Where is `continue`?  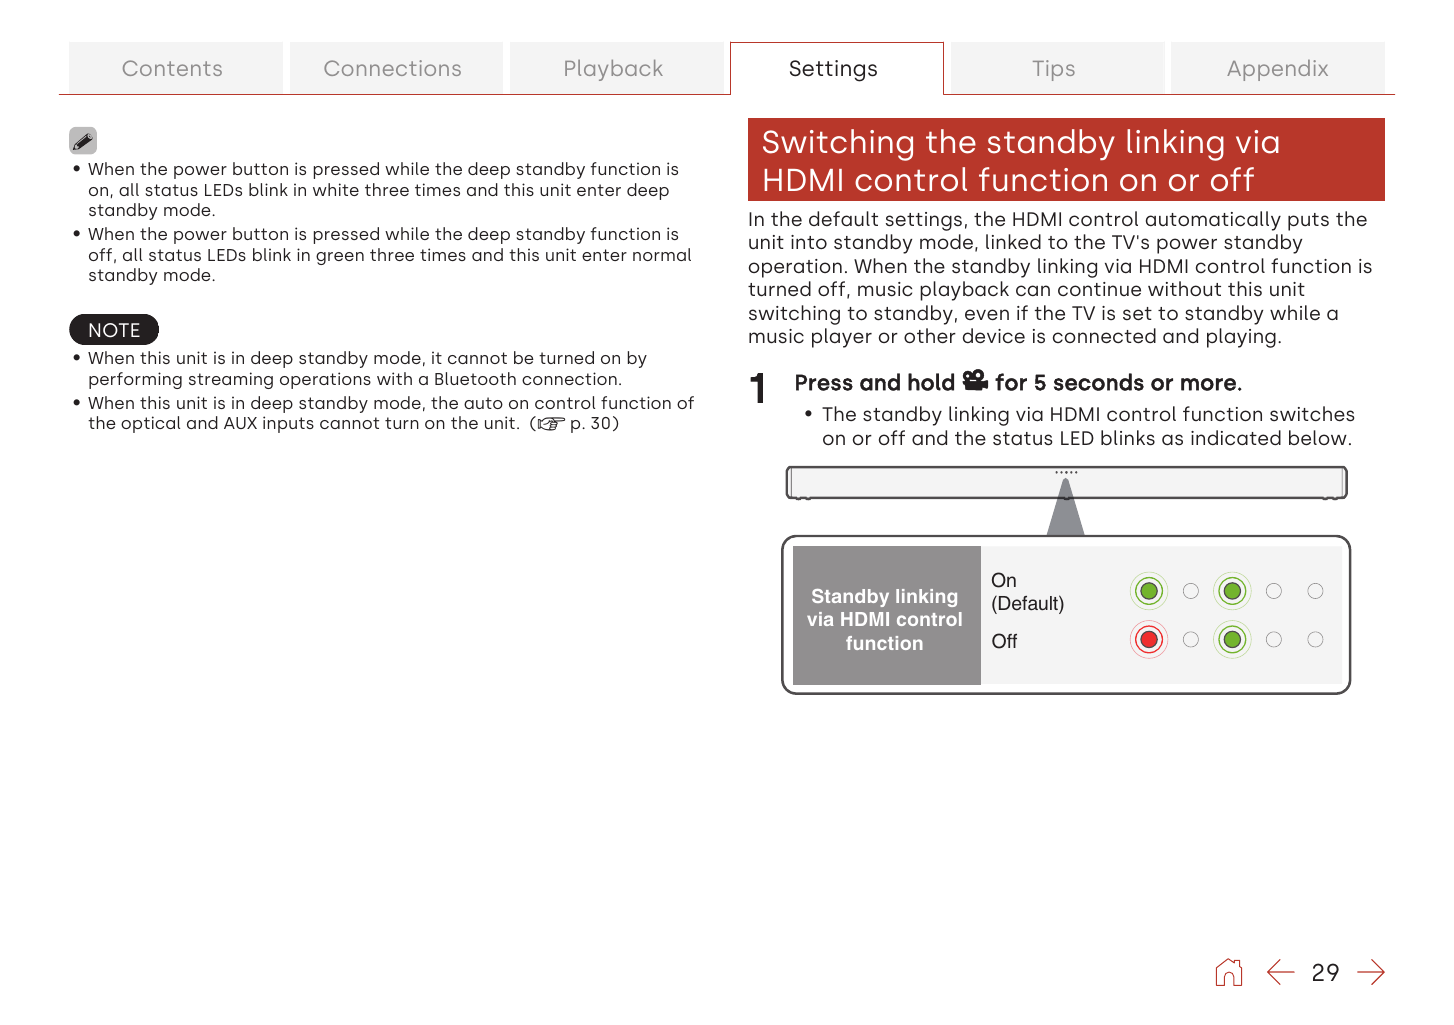
continue is located at coordinates (1099, 289).
